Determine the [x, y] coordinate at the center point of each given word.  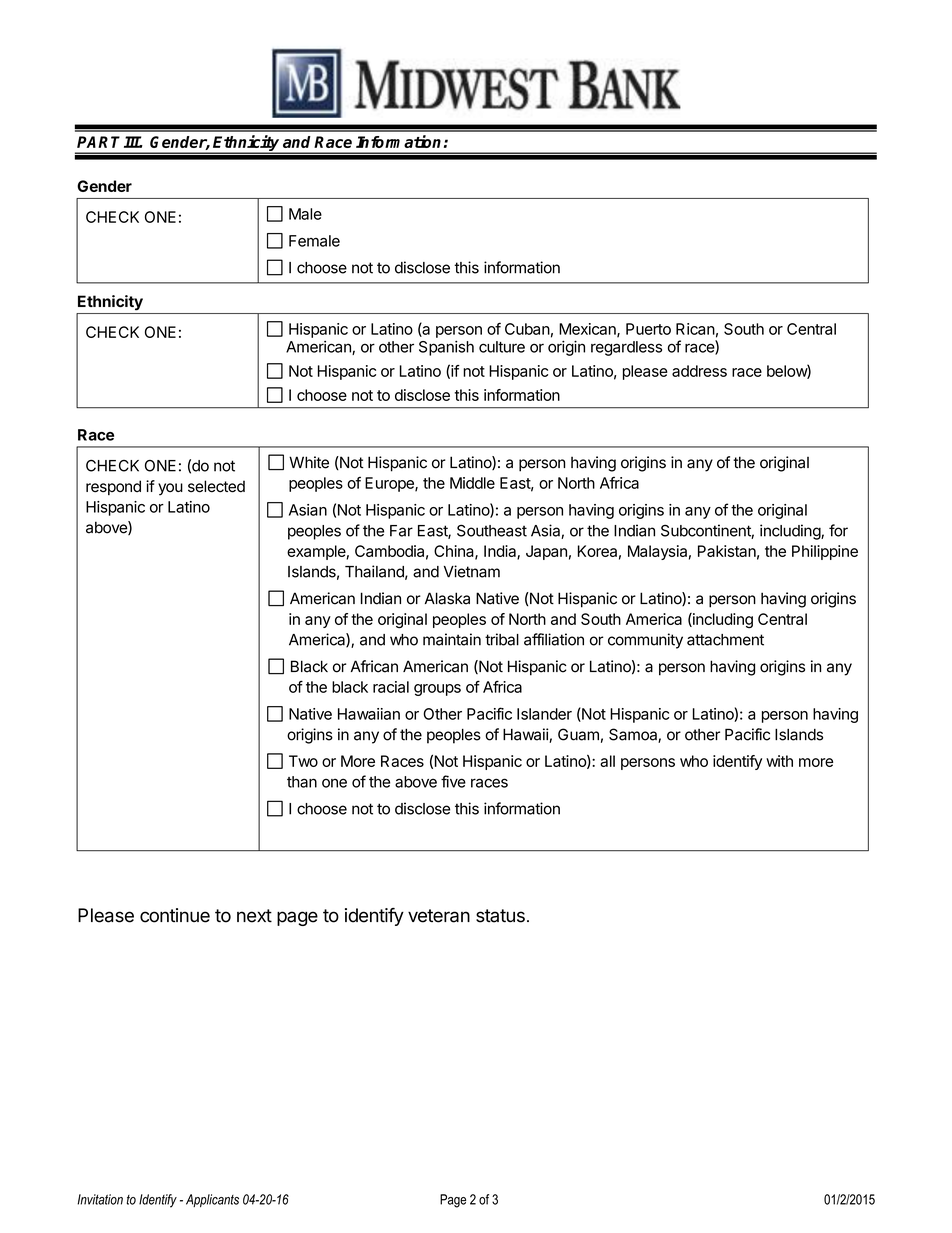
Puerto [648, 329]
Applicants [212, 1200]
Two [303, 761]
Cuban [527, 329]
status [500, 916]
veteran [439, 916]
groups [437, 690]
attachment [725, 640]
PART [98, 142]
